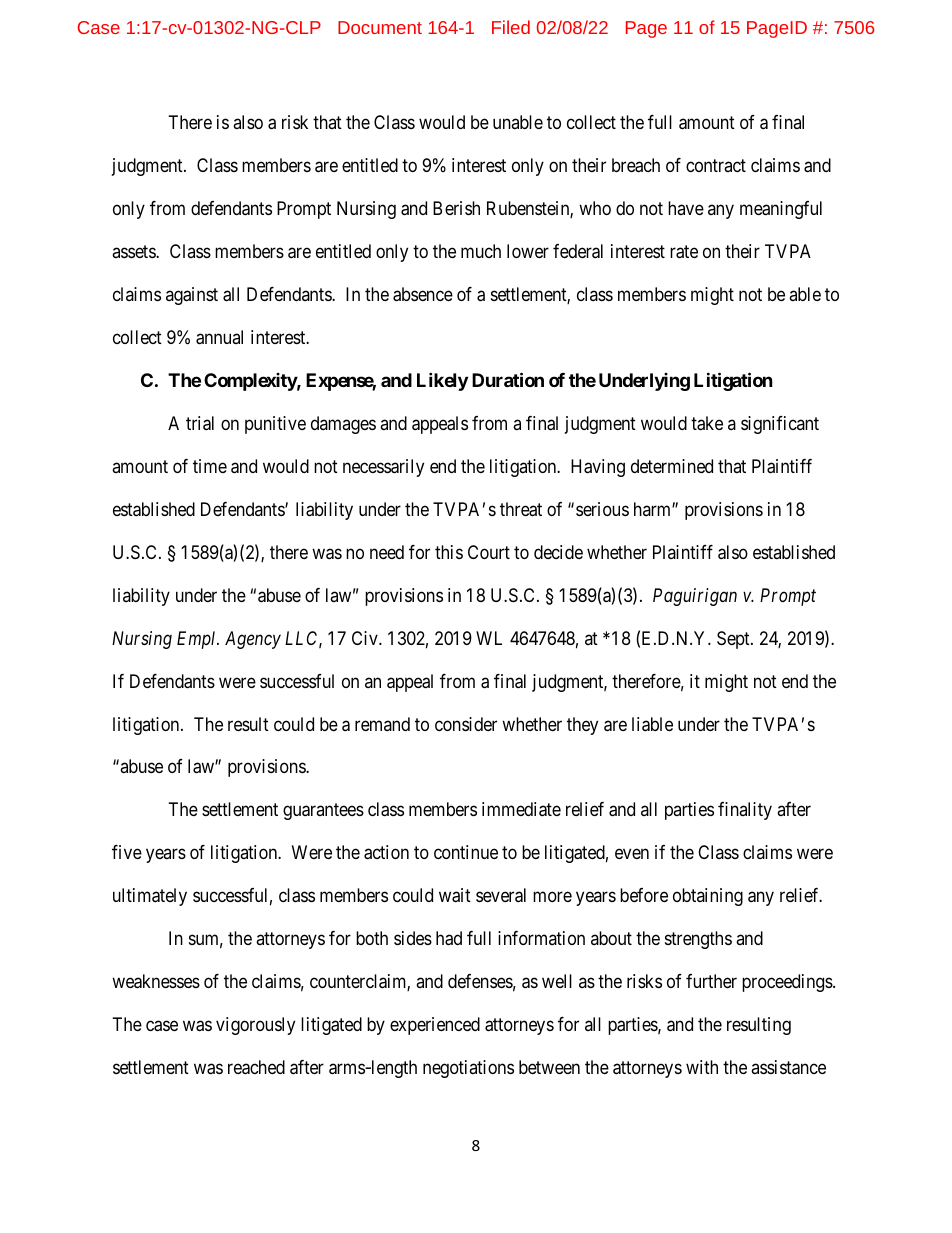  What do you see at coordinates (716, 165) in the page?
I see `contract` at bounding box center [716, 165].
